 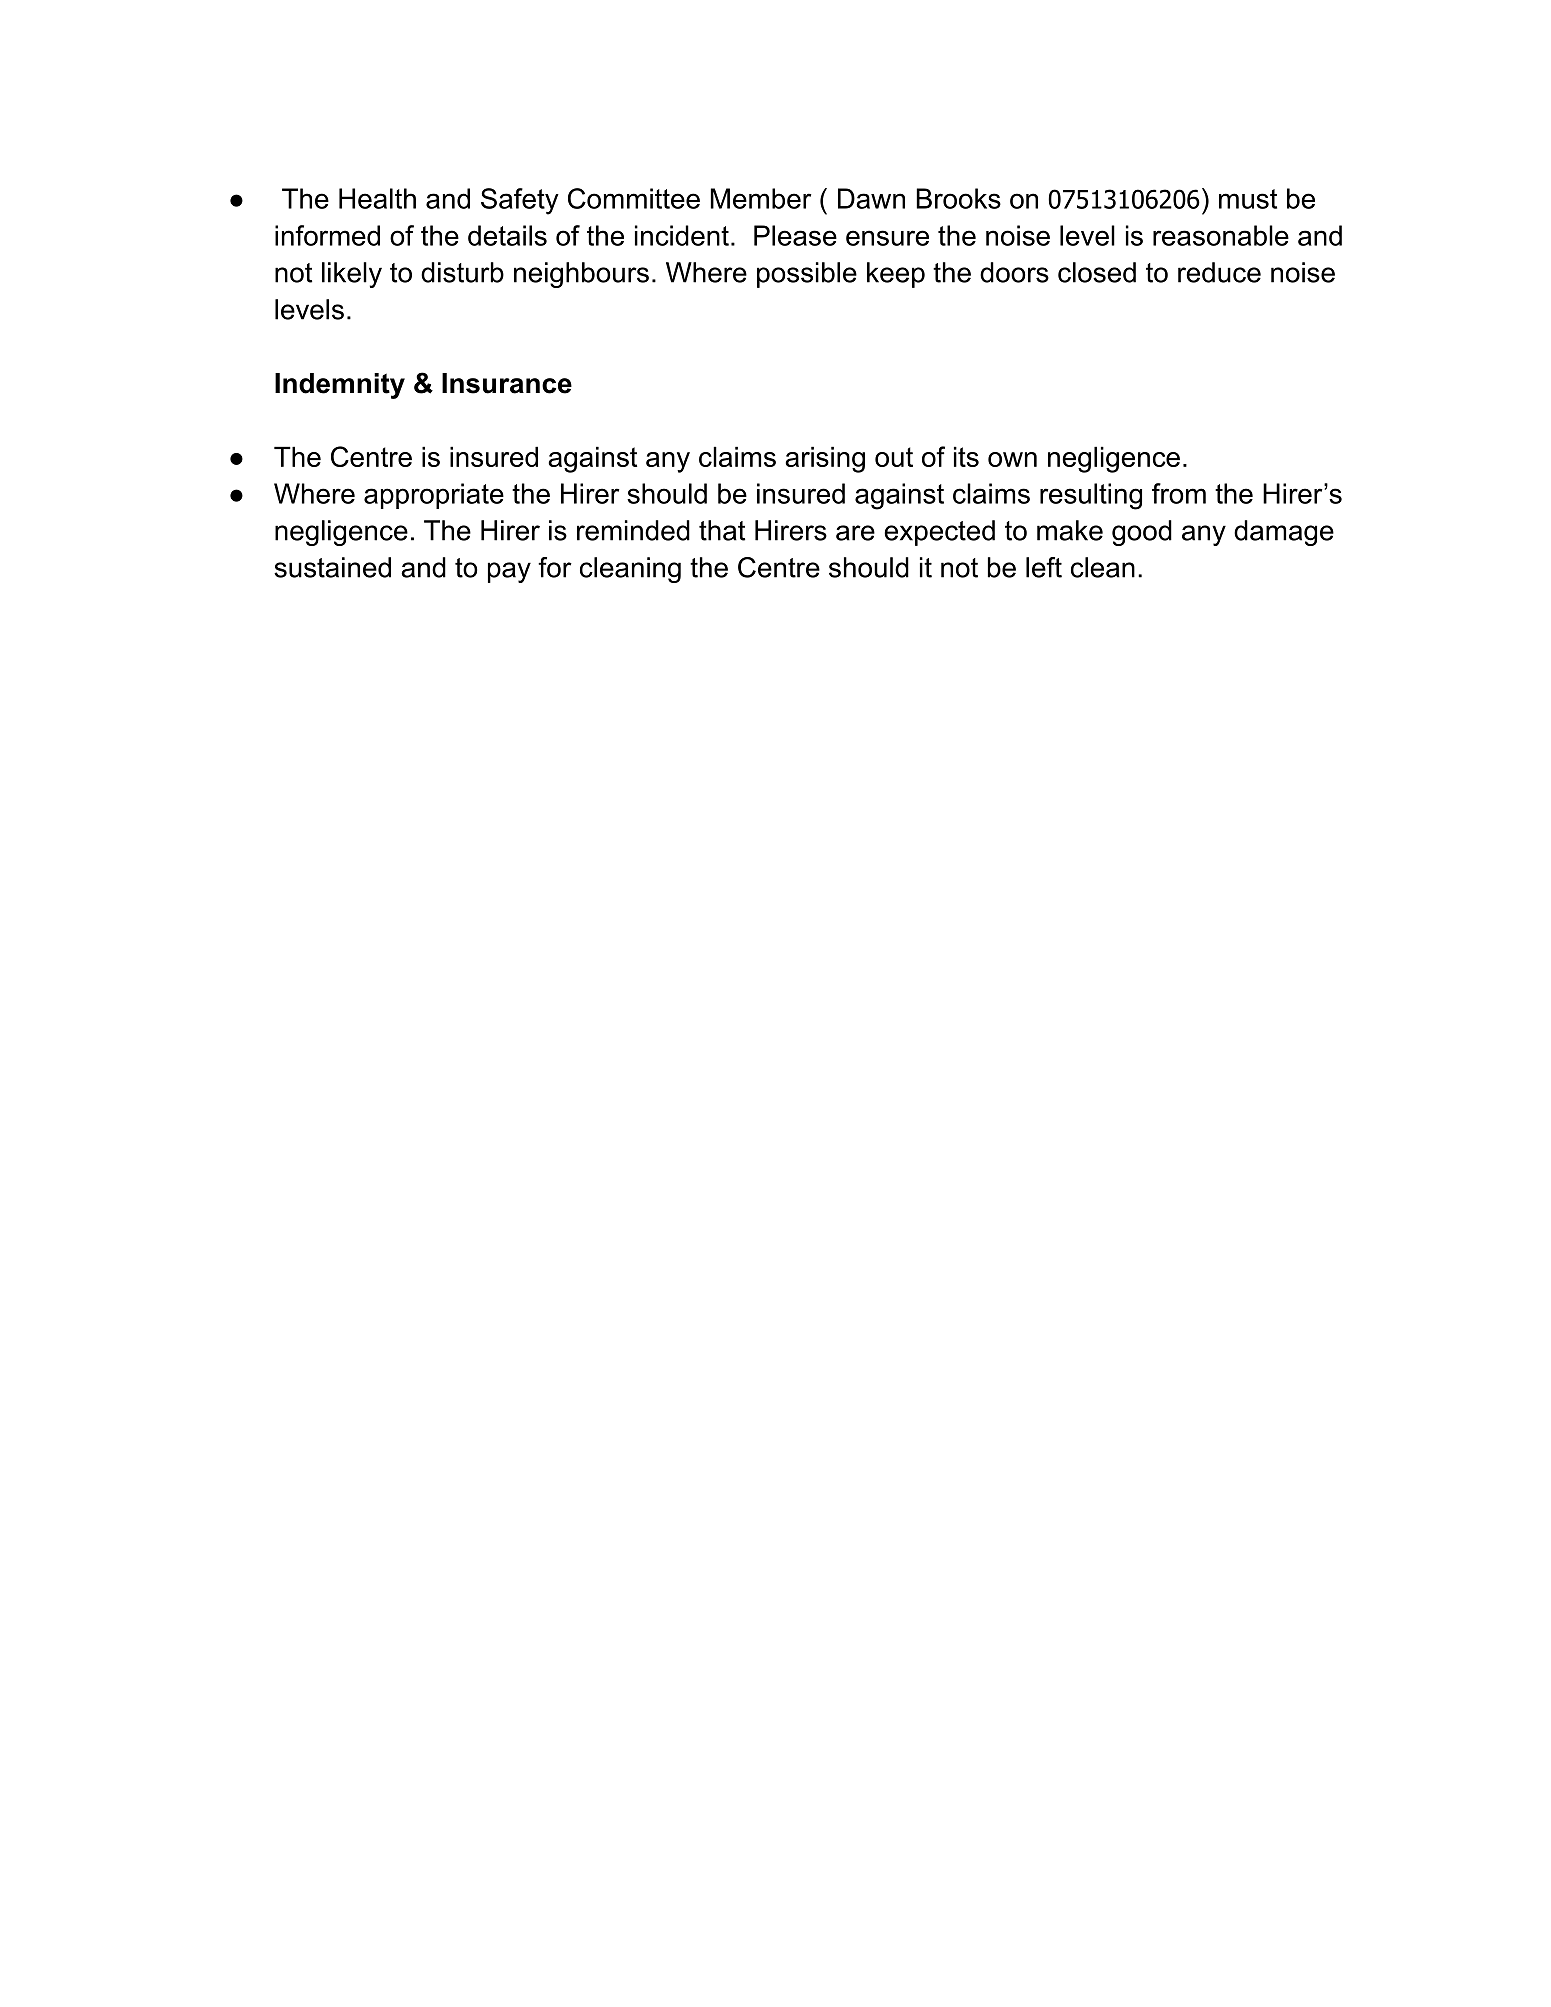 What do you see at coordinates (1248, 199) in the image?
I see `must` at bounding box center [1248, 199].
